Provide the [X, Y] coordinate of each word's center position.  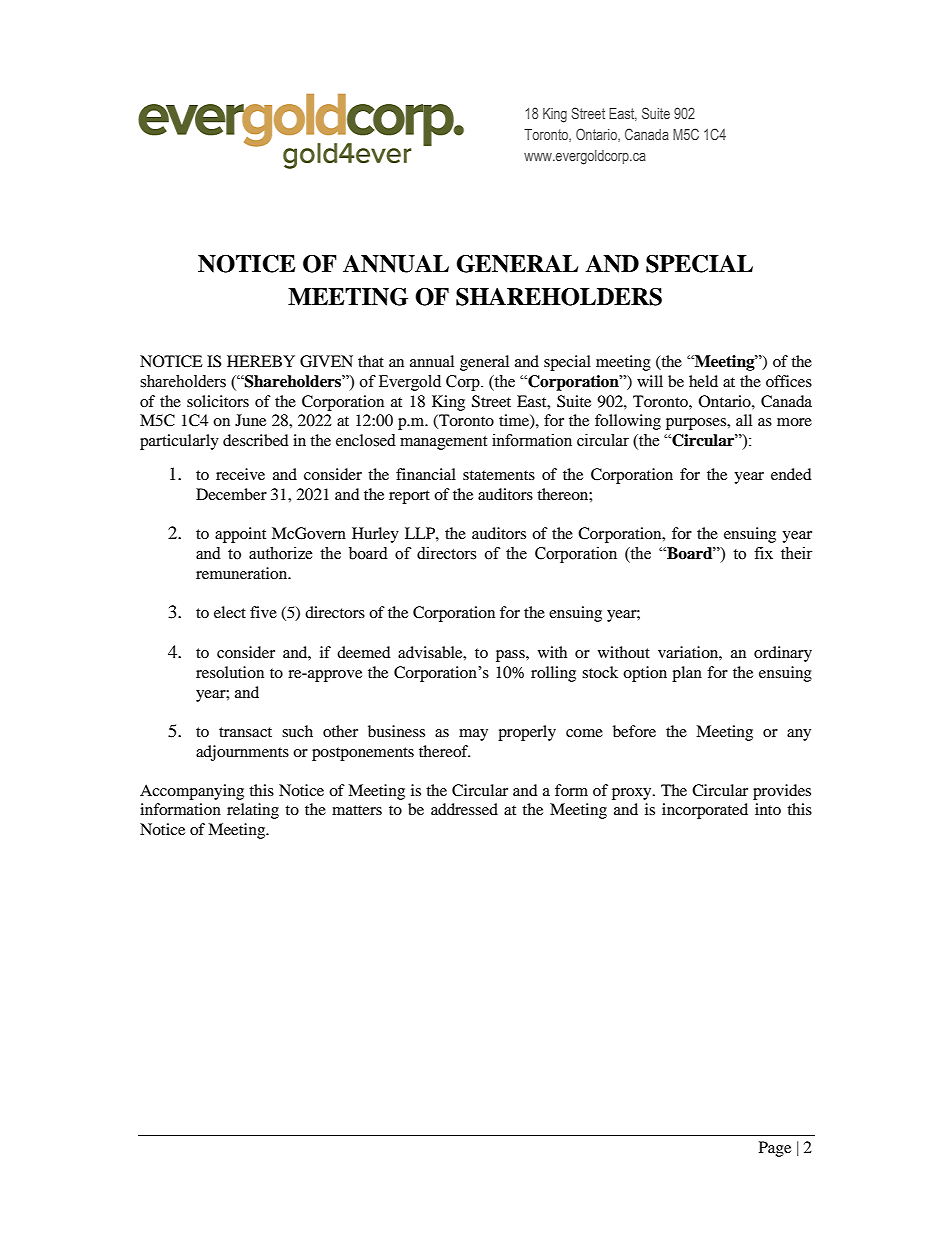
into [768, 809]
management [443, 443]
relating [253, 811]
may [473, 735]
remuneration [243, 573]
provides [782, 792]
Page [775, 1149]
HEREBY [261, 361]
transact [245, 732]
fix [763, 553]
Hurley [375, 535]
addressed [464, 809]
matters [357, 810]
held [703, 381]
